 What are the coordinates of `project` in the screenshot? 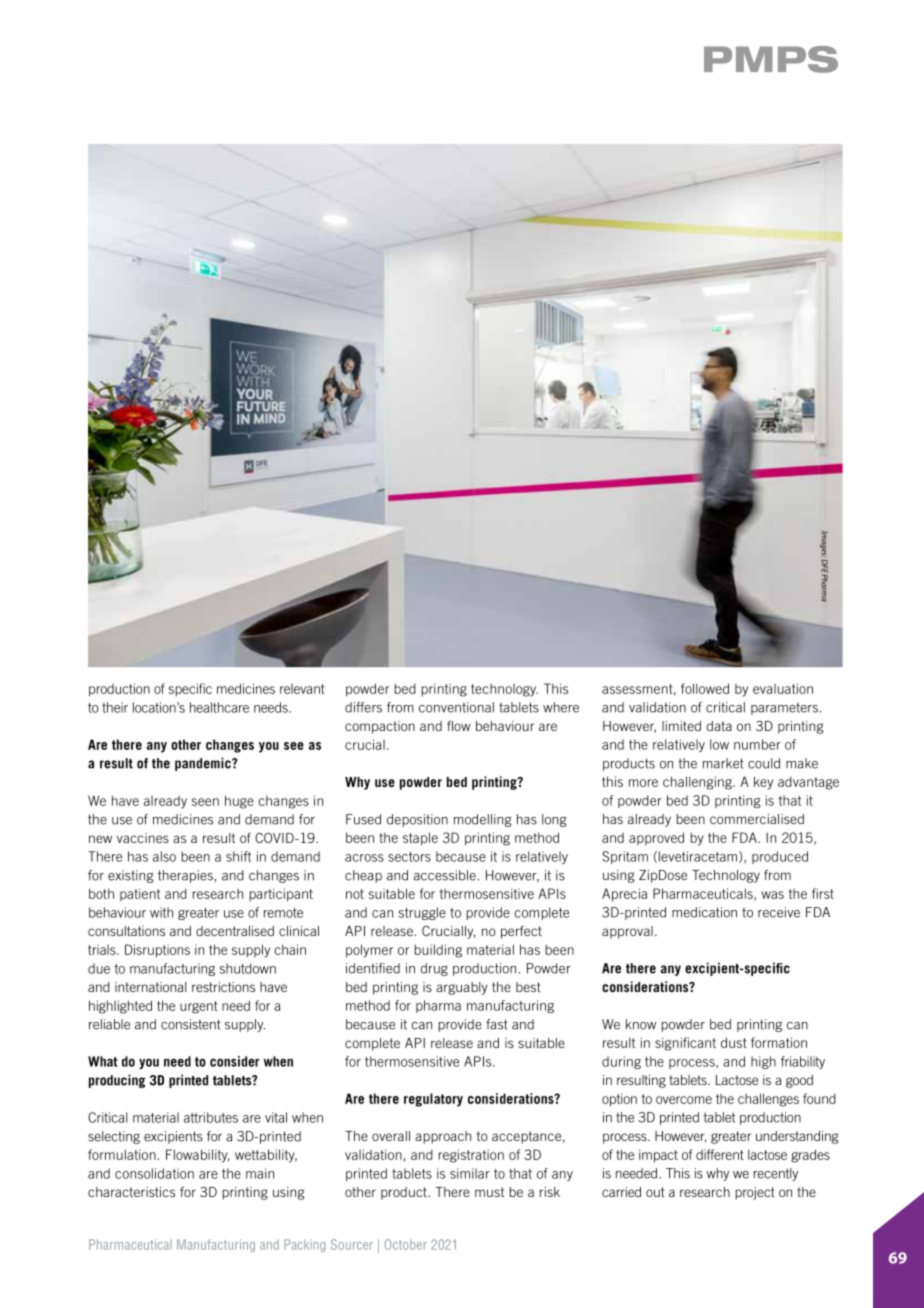 It's located at (755, 1193).
